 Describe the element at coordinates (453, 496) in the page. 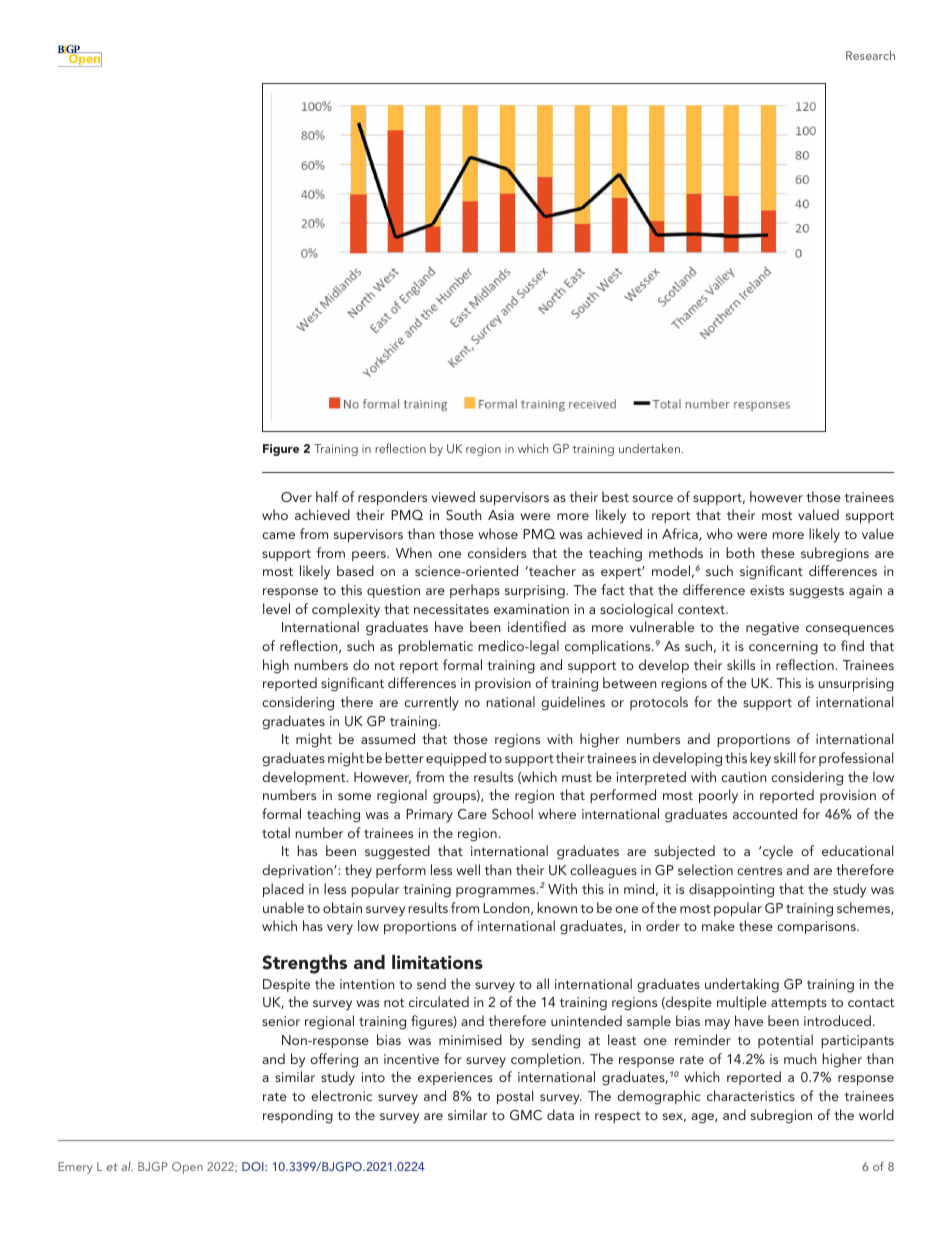

I see `viewed` at that location.
